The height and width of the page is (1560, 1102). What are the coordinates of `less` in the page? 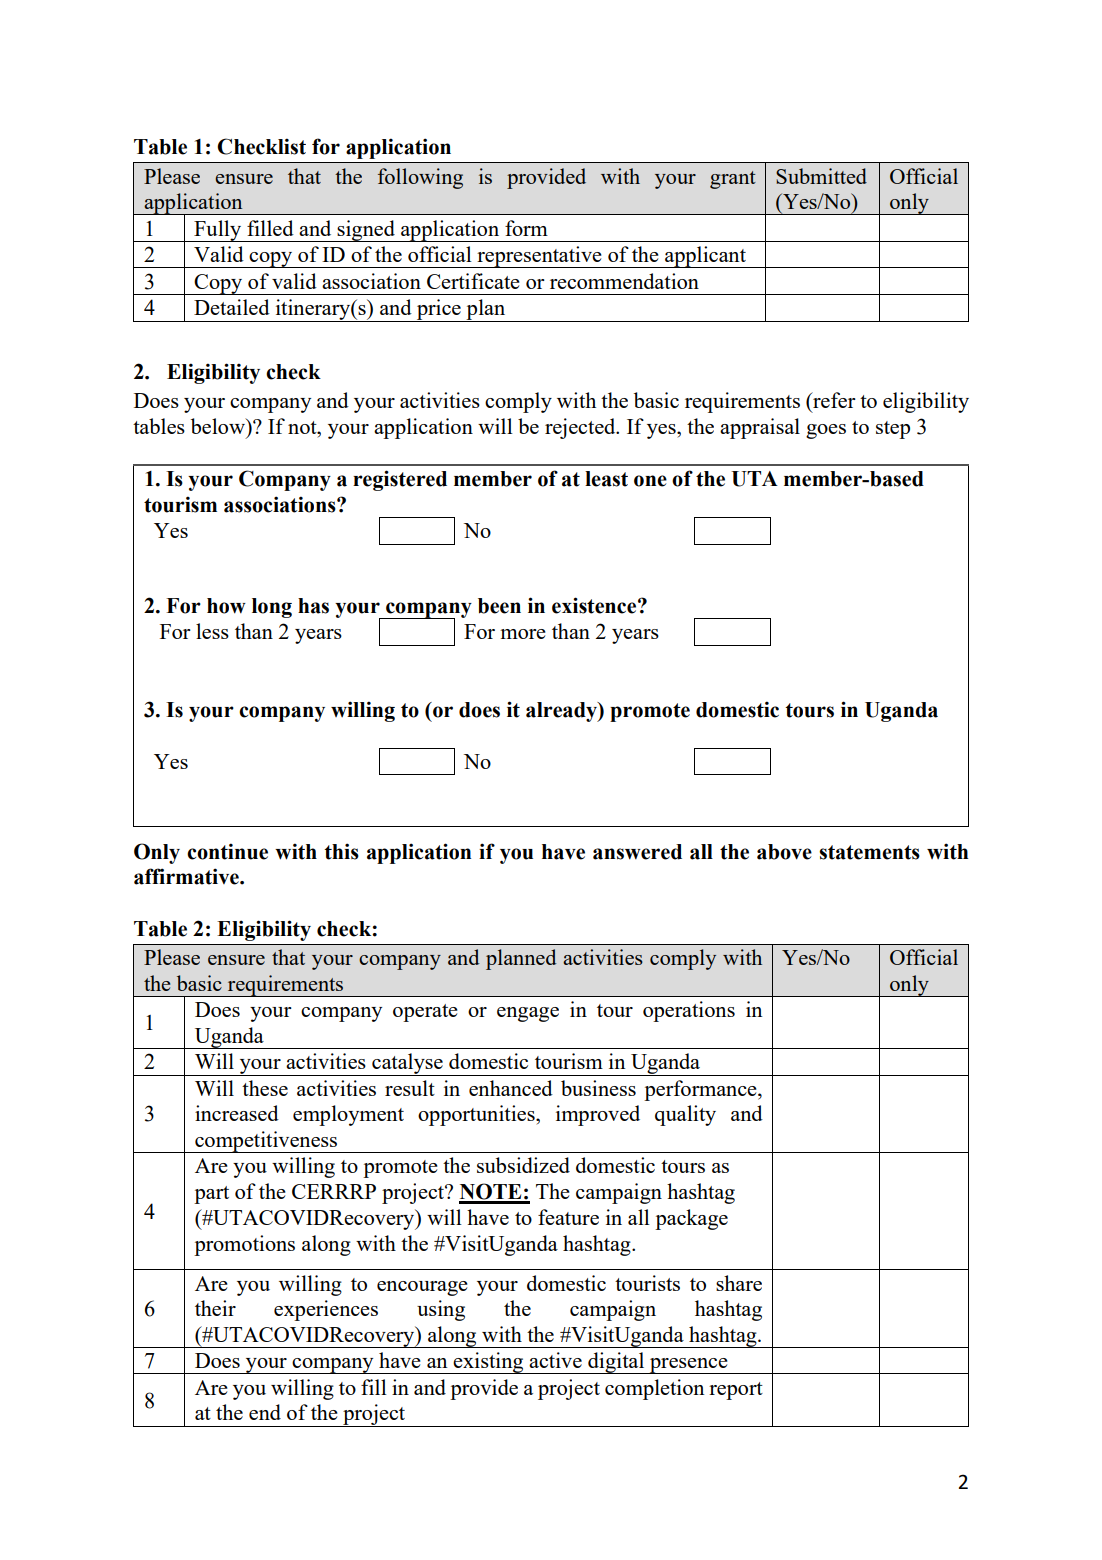 It's located at (212, 631).
